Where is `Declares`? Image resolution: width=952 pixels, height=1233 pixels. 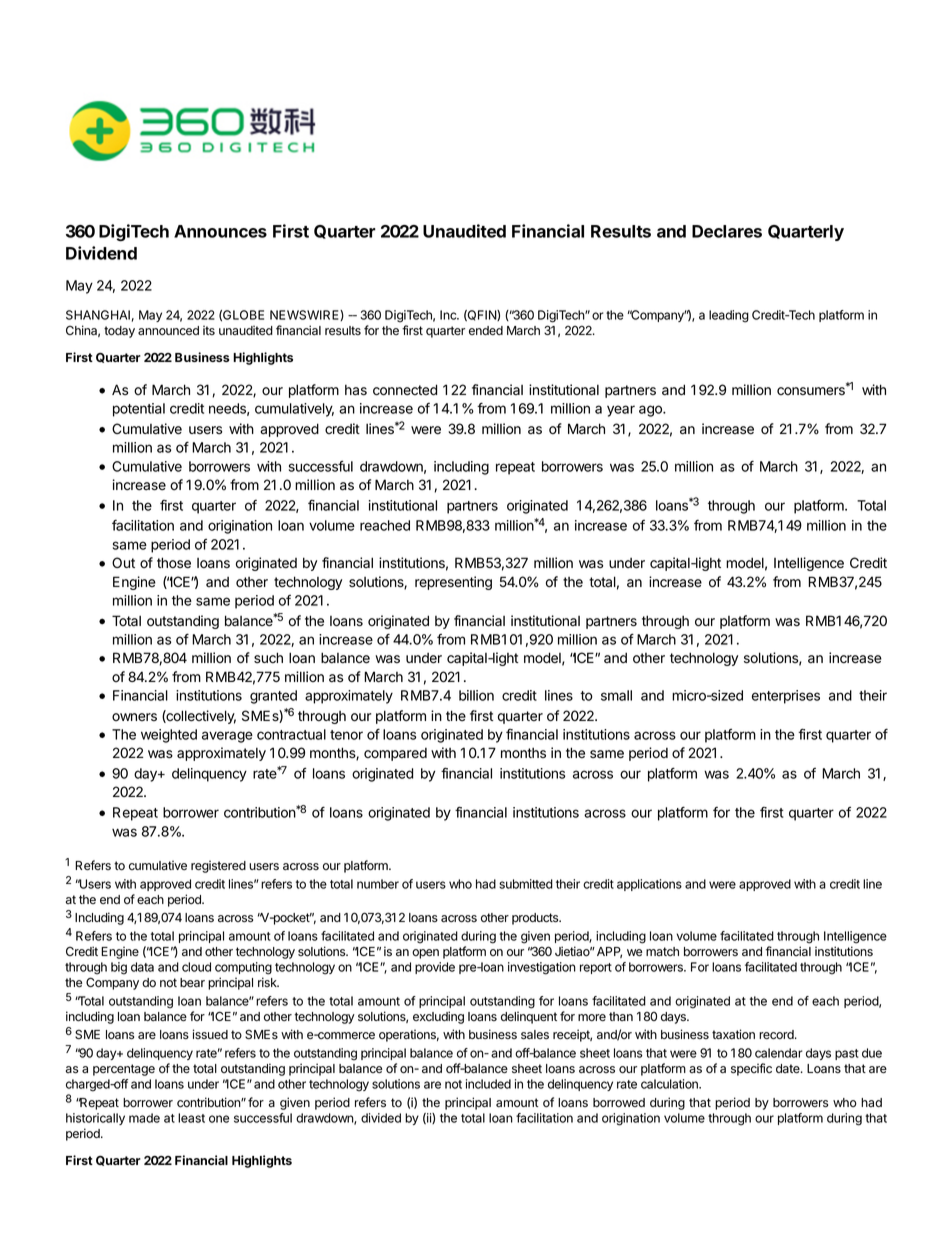 Declares is located at coordinates (727, 231).
